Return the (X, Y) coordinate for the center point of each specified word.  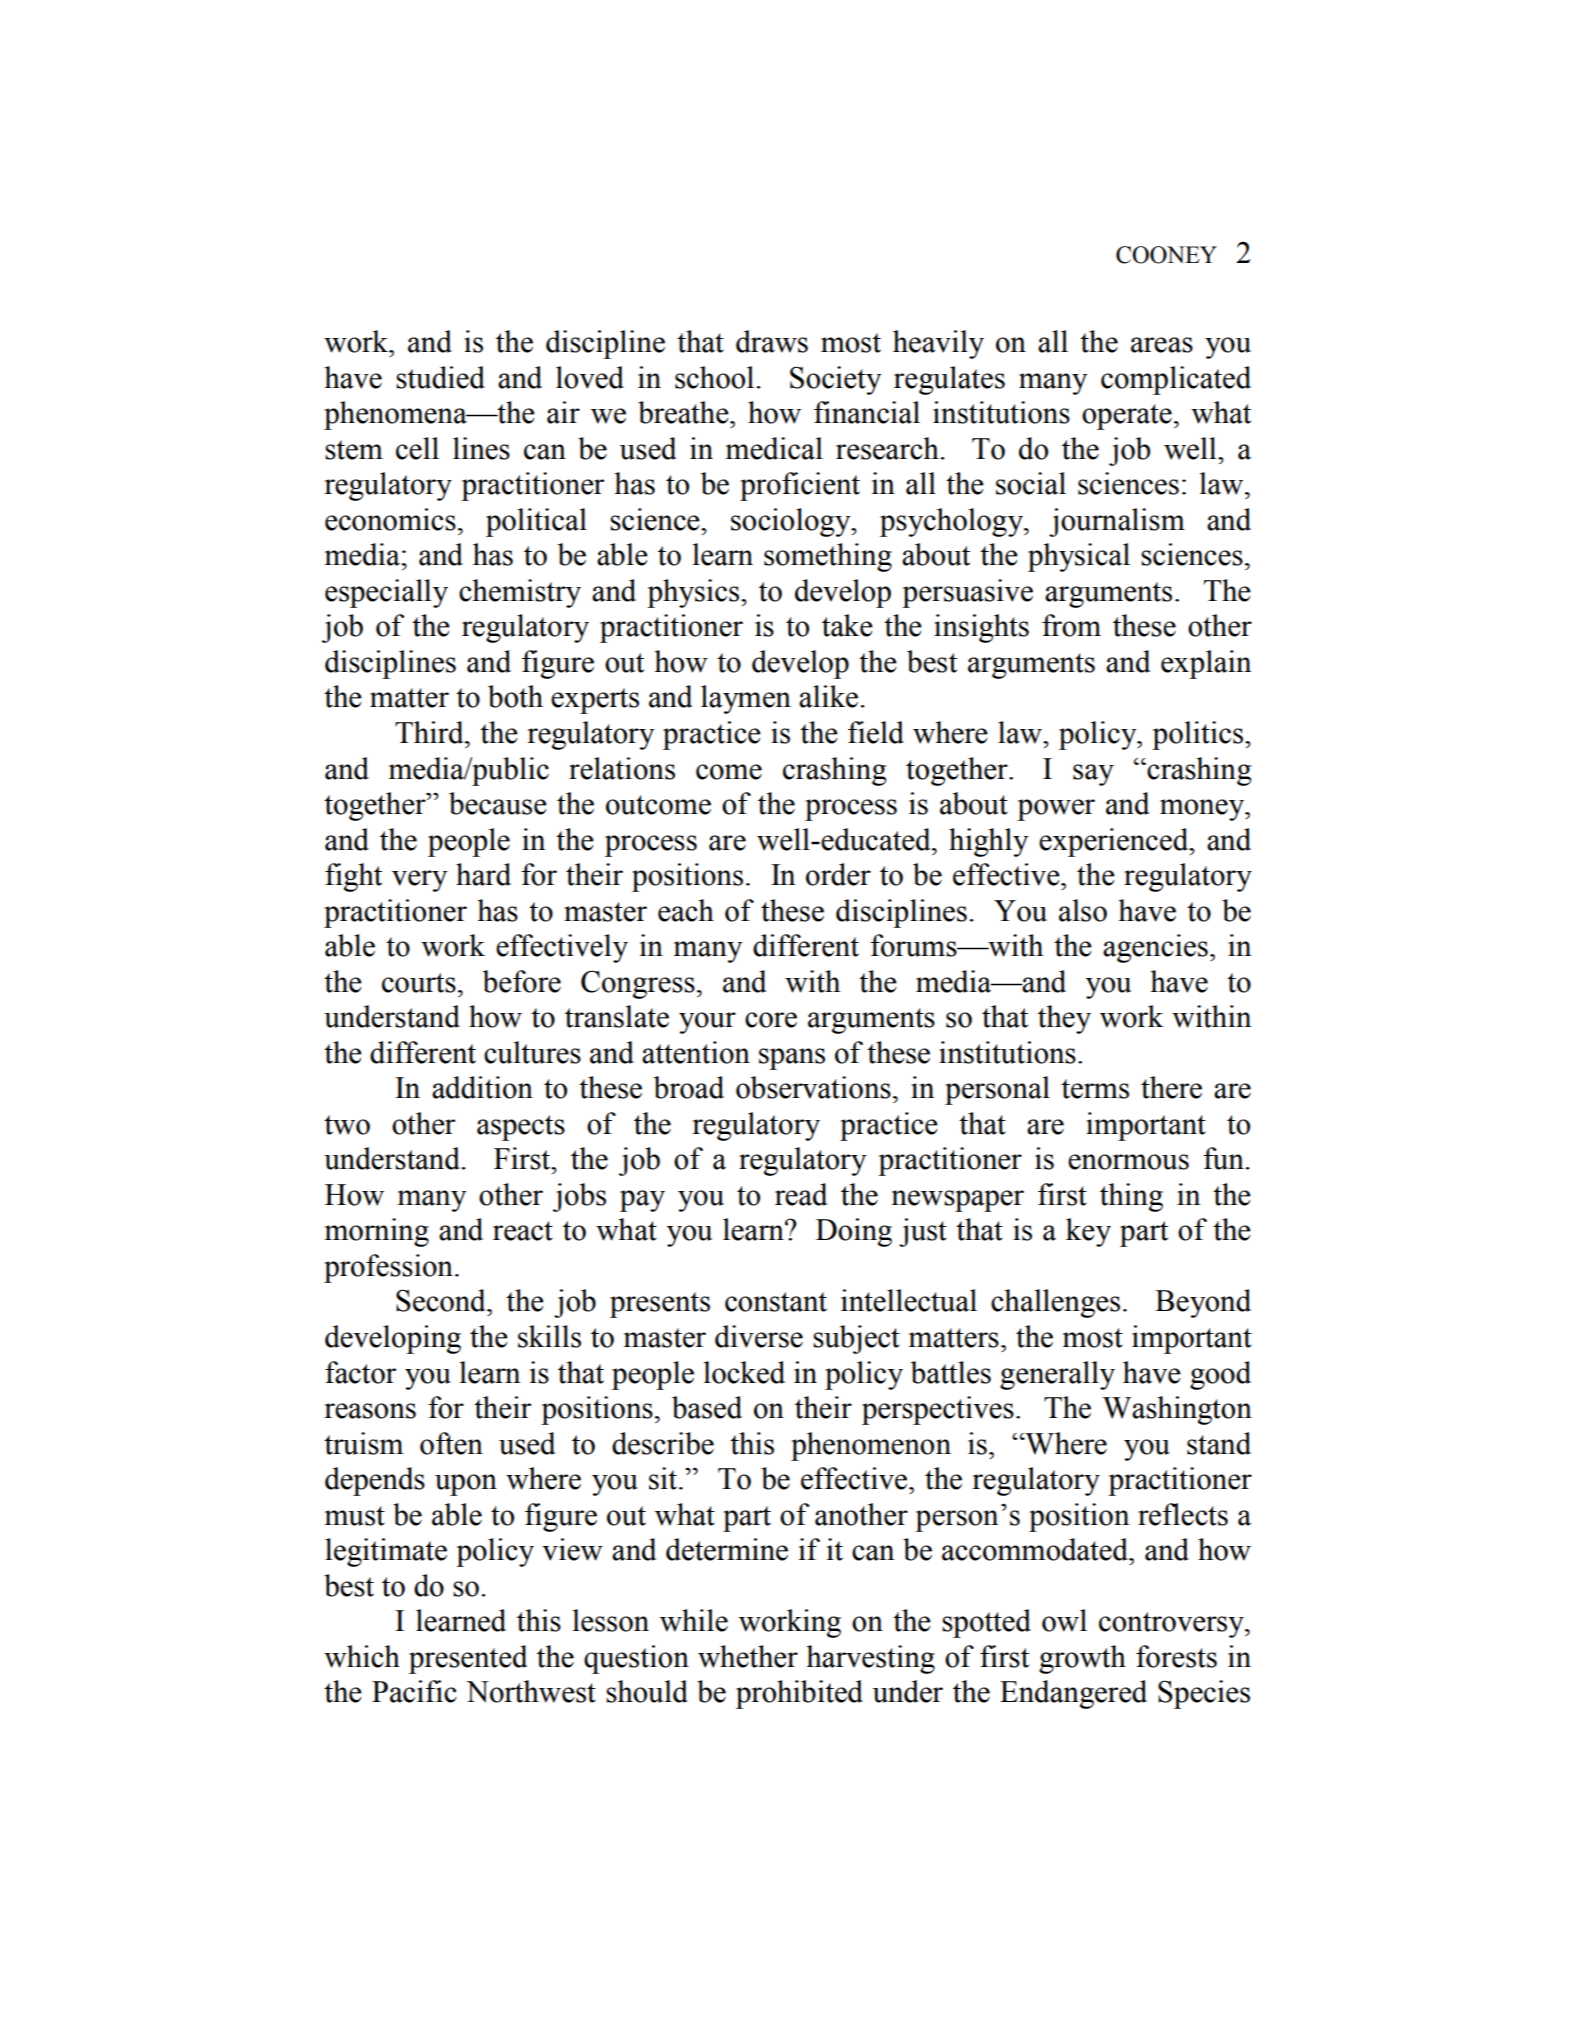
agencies (1155, 948)
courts (419, 983)
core (771, 1020)
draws (772, 341)
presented (468, 1659)
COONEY (1166, 255)
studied (440, 377)
